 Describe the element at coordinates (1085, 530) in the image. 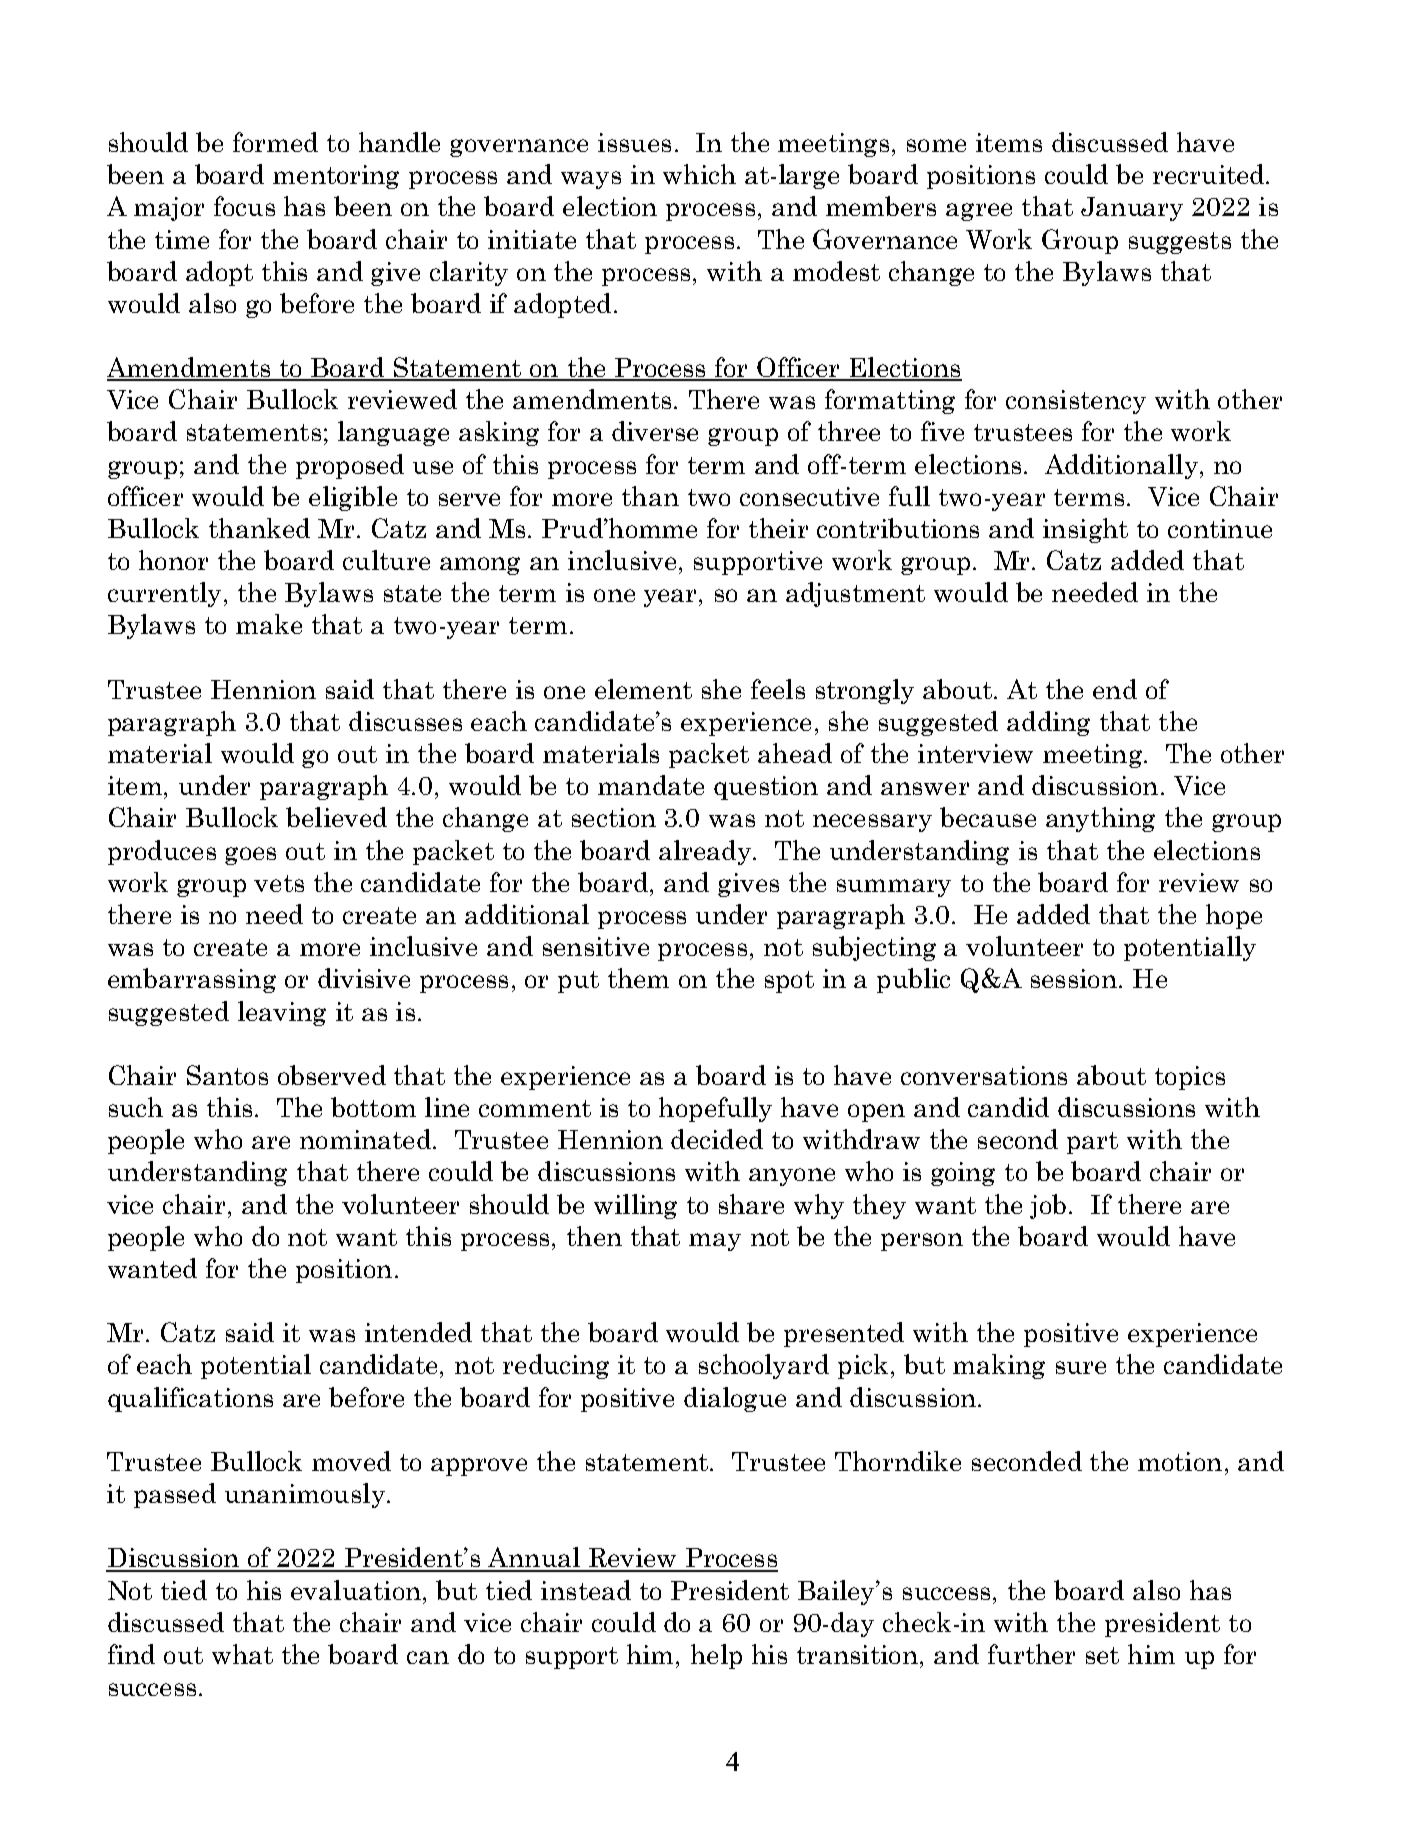

I see `insight` at that location.
